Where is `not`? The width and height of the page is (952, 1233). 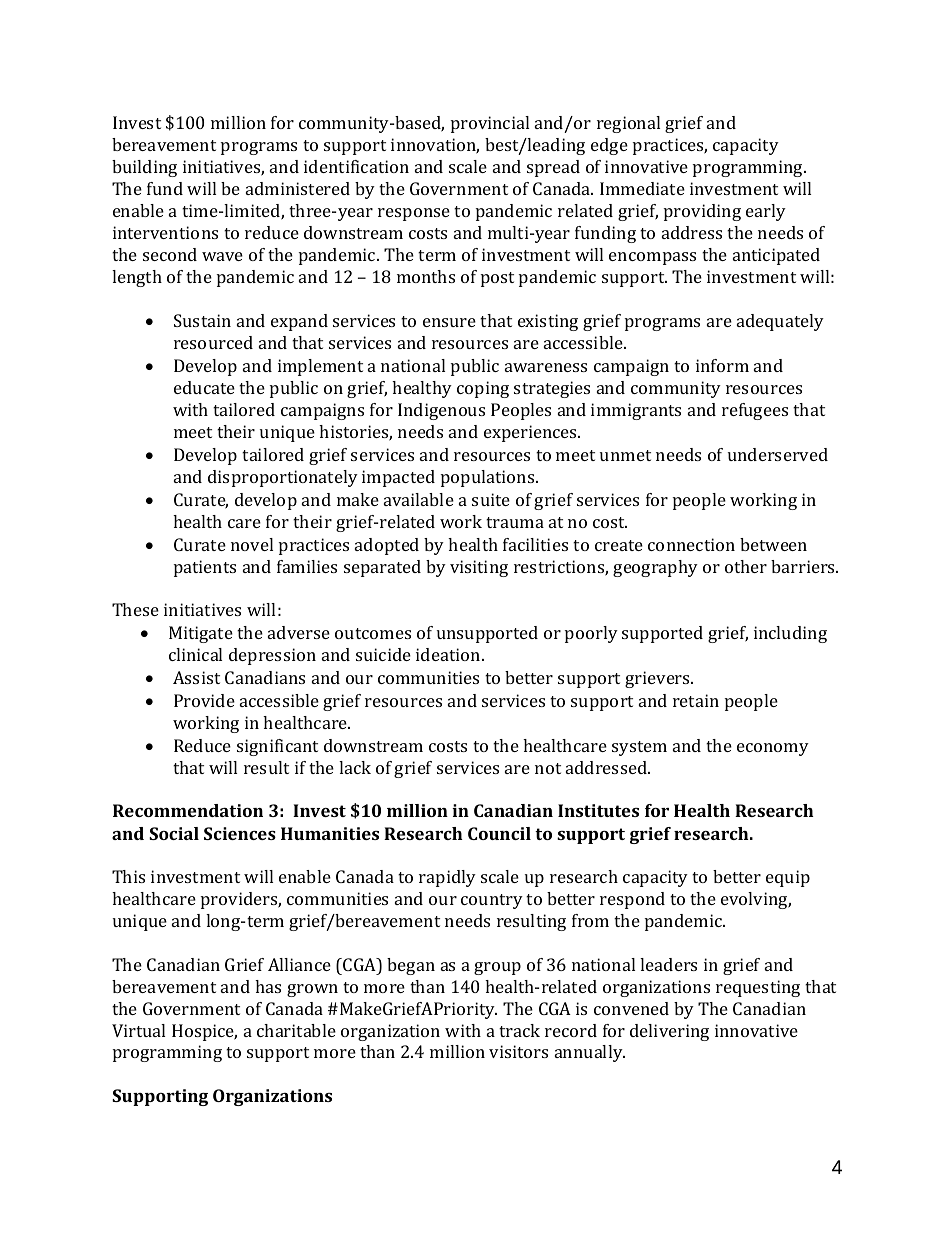
not is located at coordinates (548, 768).
